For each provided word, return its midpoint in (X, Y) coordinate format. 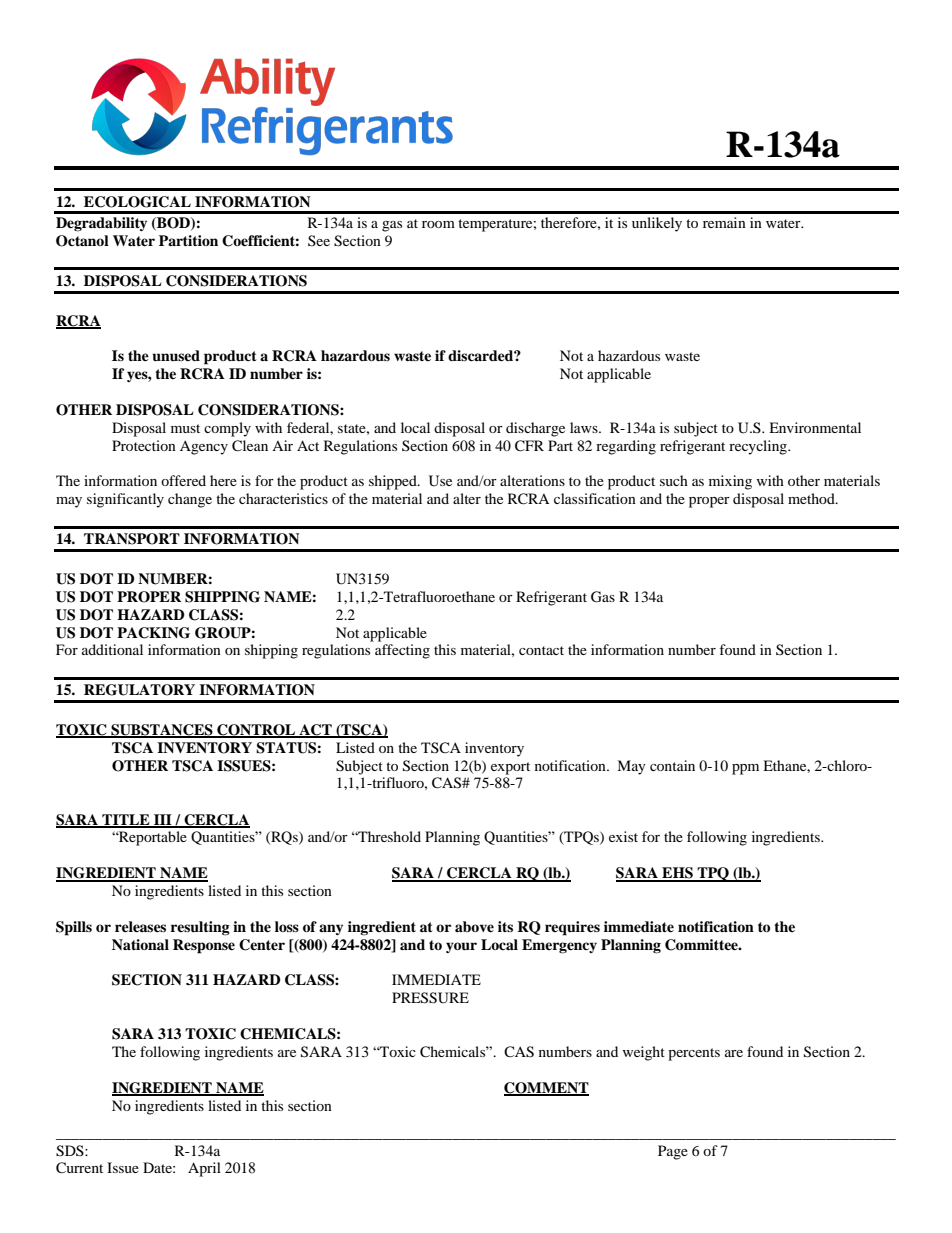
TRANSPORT (132, 539)
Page (673, 1152)
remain (724, 222)
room (438, 224)
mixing (730, 482)
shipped (394, 482)
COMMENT (546, 1089)
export (510, 768)
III (163, 820)
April (204, 1169)
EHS (677, 874)
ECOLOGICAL (137, 202)
